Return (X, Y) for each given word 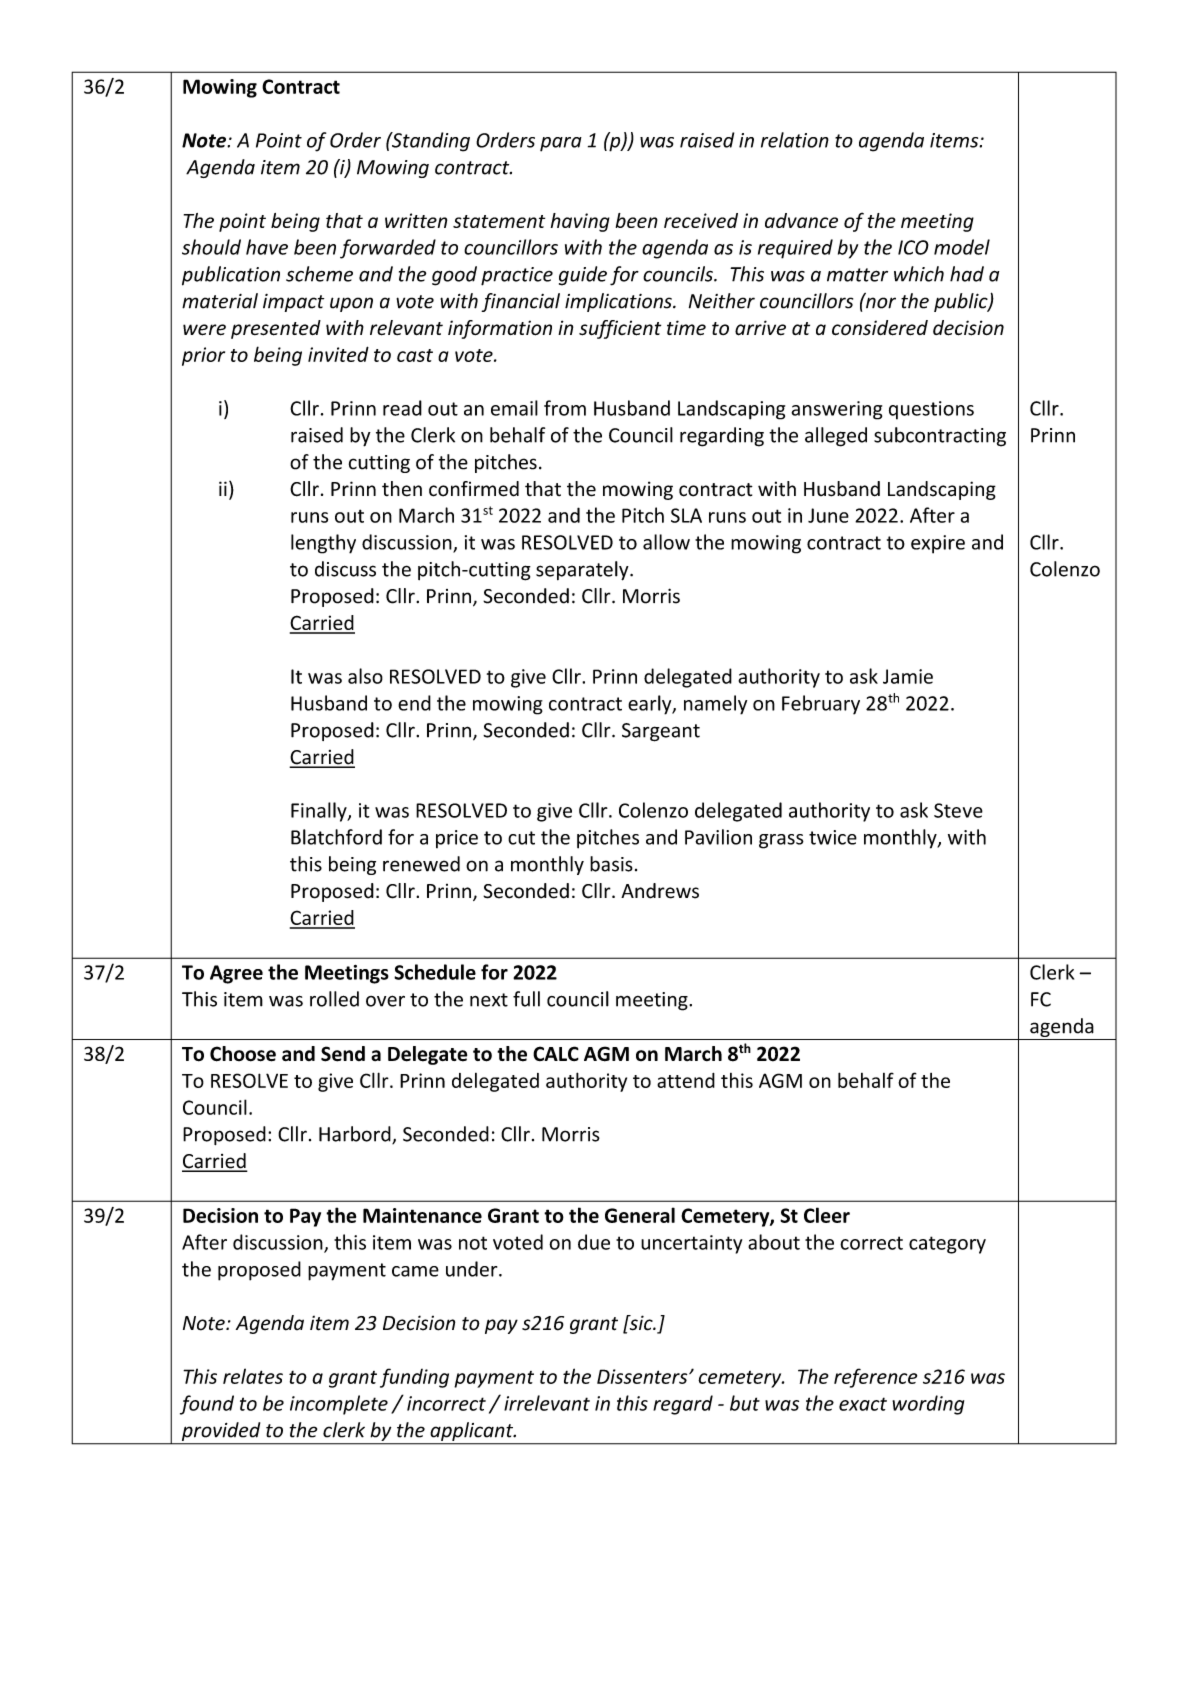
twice (833, 837)
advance (801, 220)
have (267, 247)
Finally (320, 812)
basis (611, 864)
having (580, 222)
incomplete (339, 1405)
